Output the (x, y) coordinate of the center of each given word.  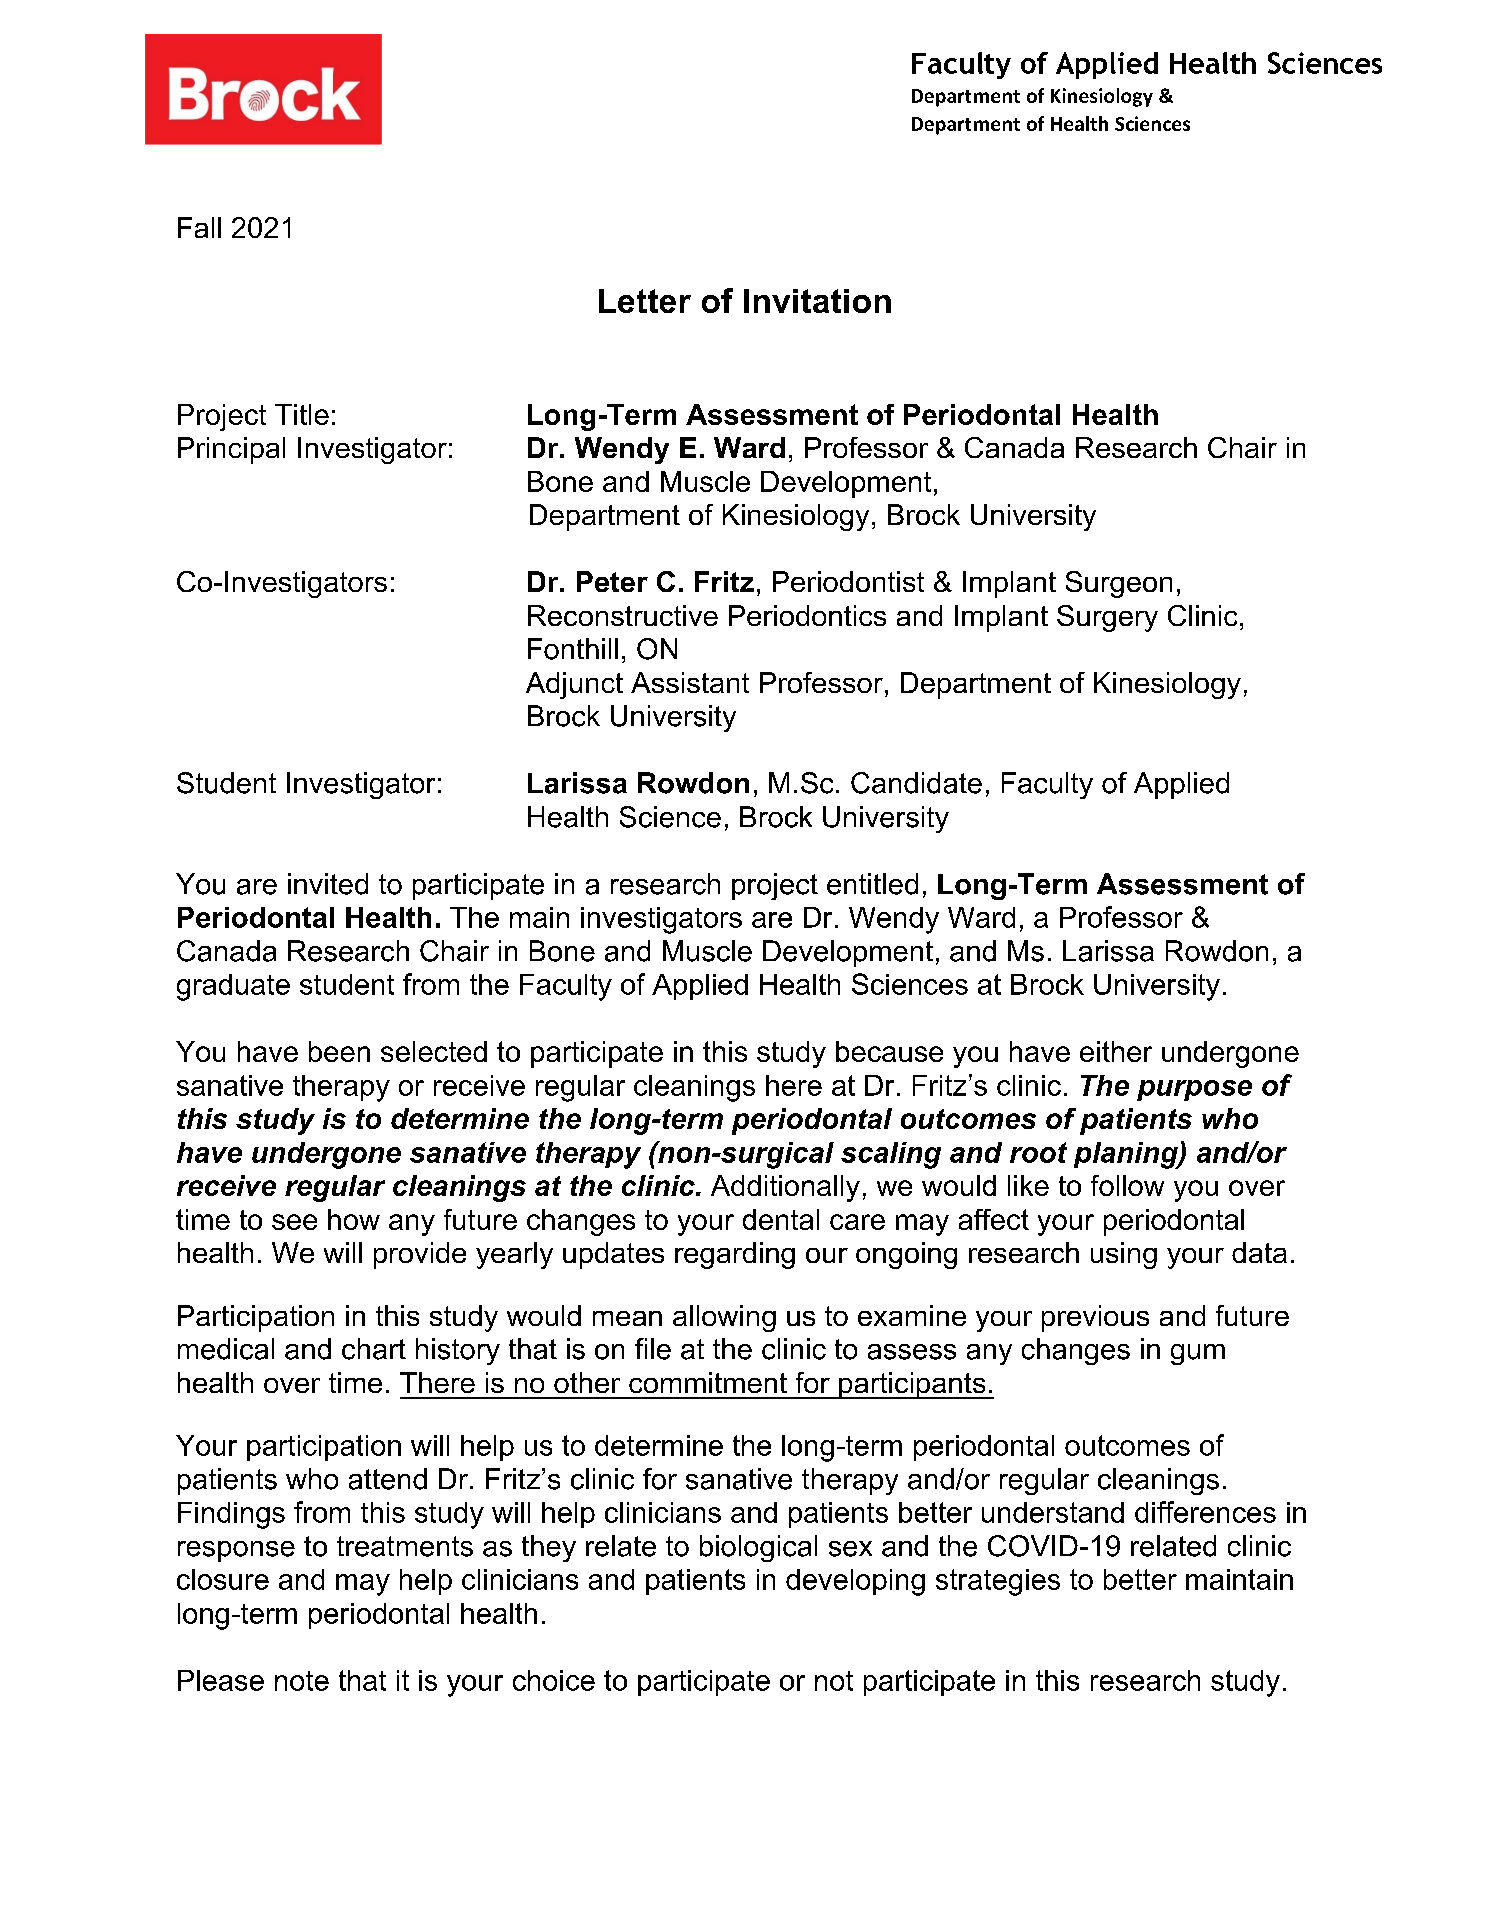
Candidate (916, 783)
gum (1198, 1354)
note (302, 1681)
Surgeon (1119, 584)
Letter (645, 301)
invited (328, 884)
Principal (231, 450)
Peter (612, 581)
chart (374, 1349)
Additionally (785, 1188)
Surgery (1107, 618)
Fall (199, 227)
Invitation (817, 301)
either (1116, 1051)
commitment (708, 1382)
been (339, 1051)
